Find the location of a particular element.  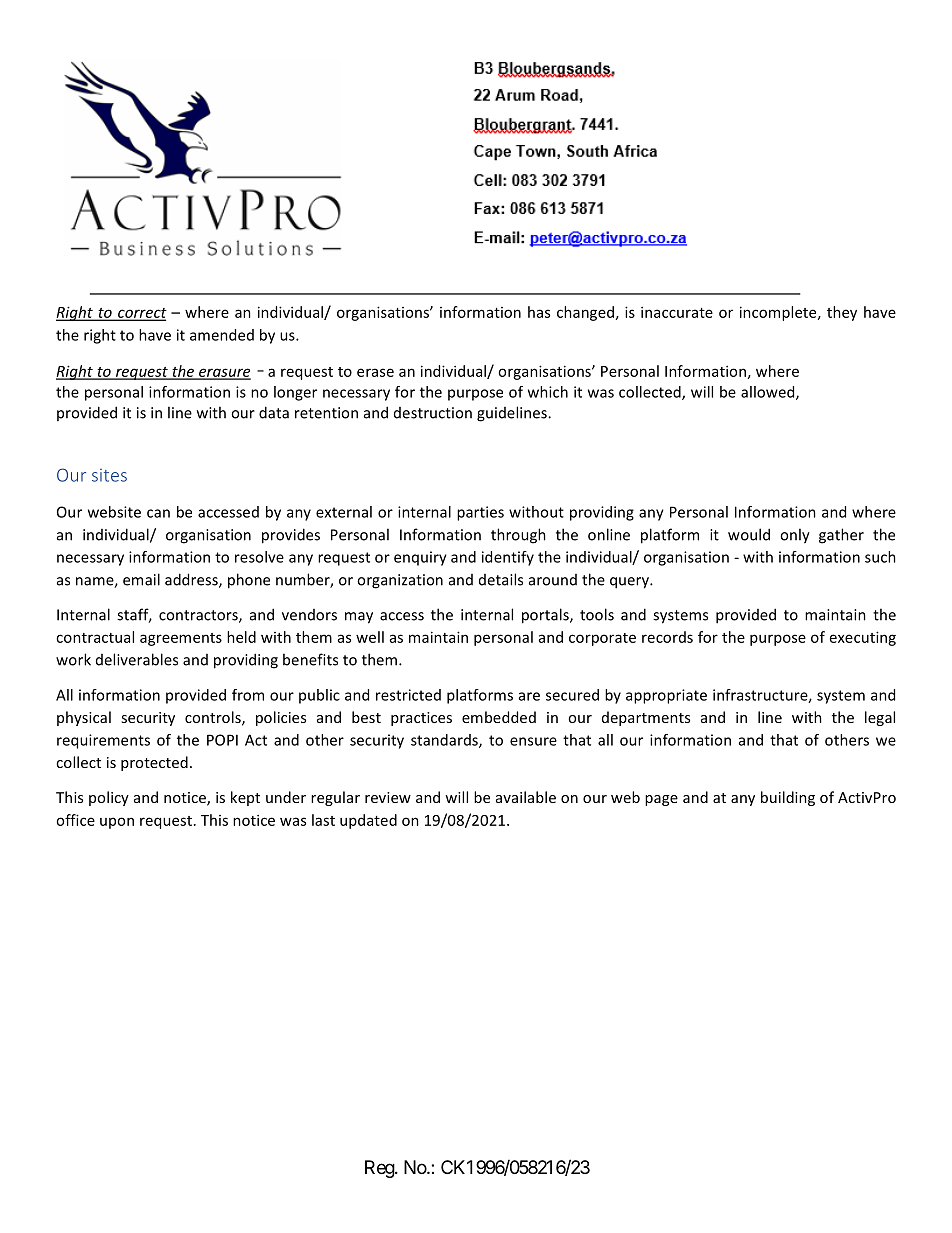

has is located at coordinates (539, 312).
